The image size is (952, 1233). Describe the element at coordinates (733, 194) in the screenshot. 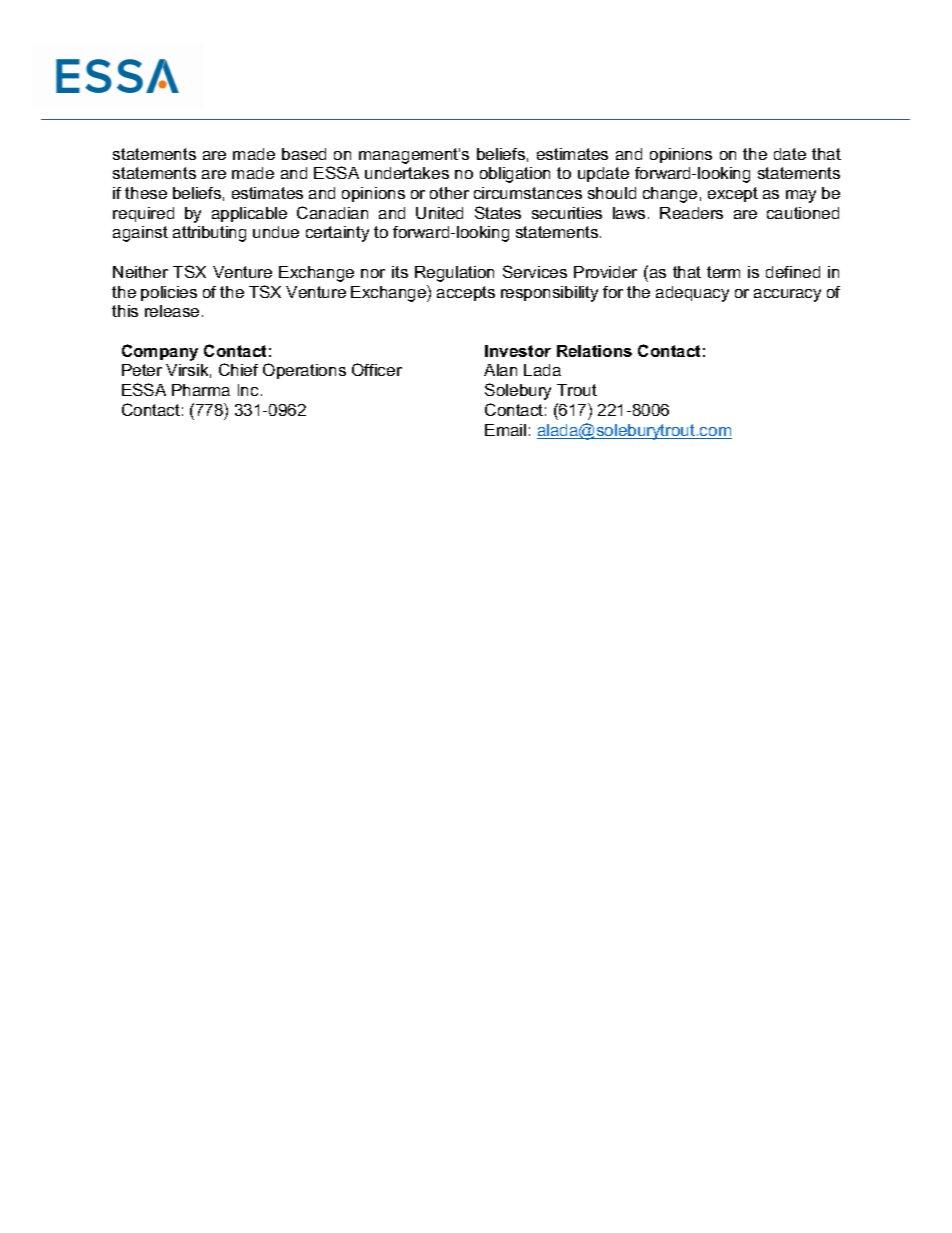

I see `except` at that location.
